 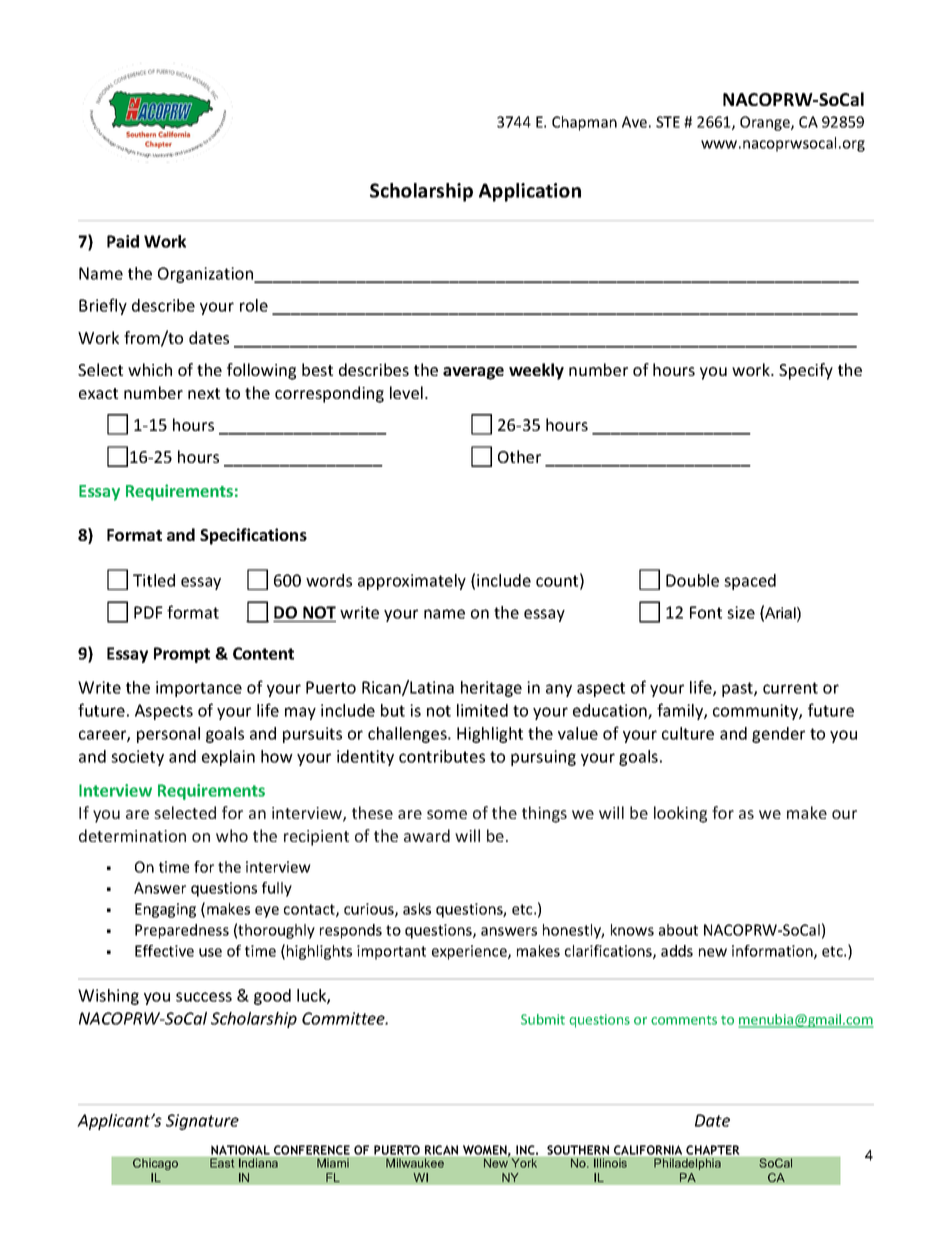 I want to click on STE, so click(x=668, y=122).
